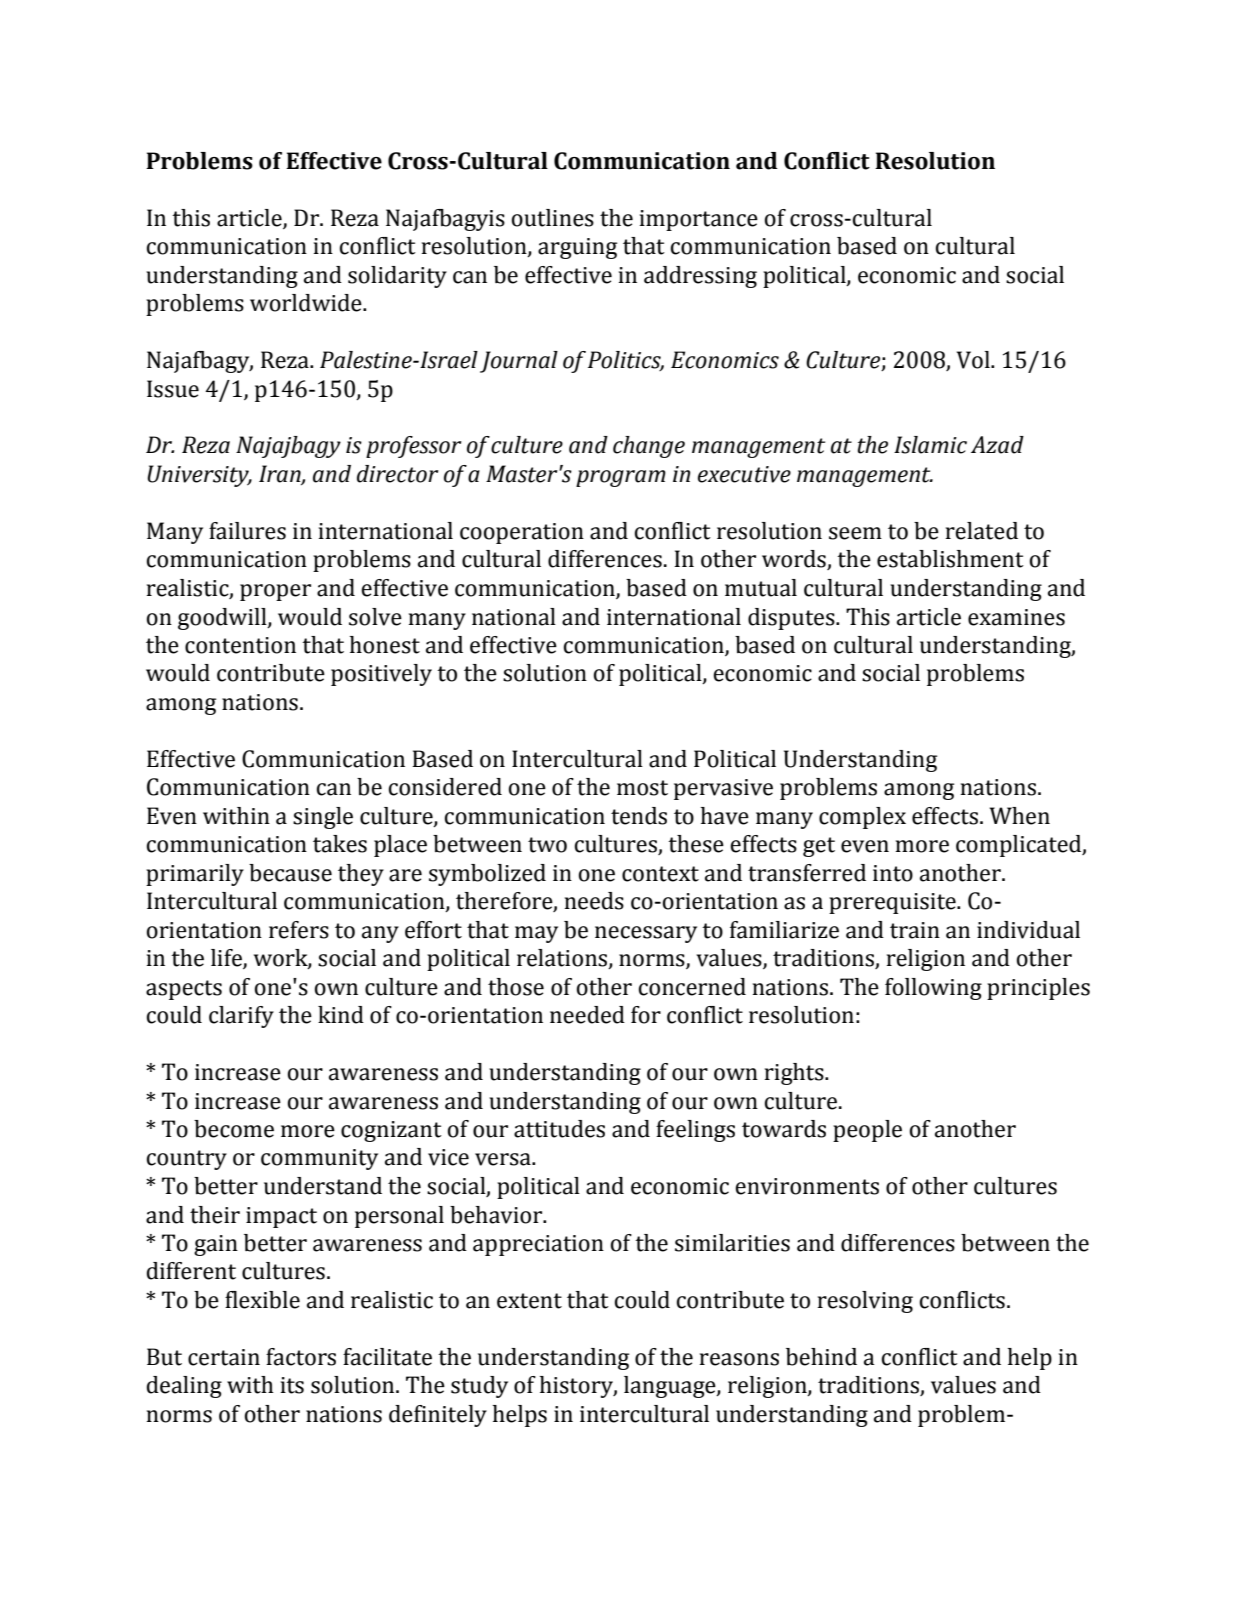 Image resolution: width=1239 pixels, height=1603 pixels. Describe the element at coordinates (867, 1131) in the screenshot. I see `people` at that location.
